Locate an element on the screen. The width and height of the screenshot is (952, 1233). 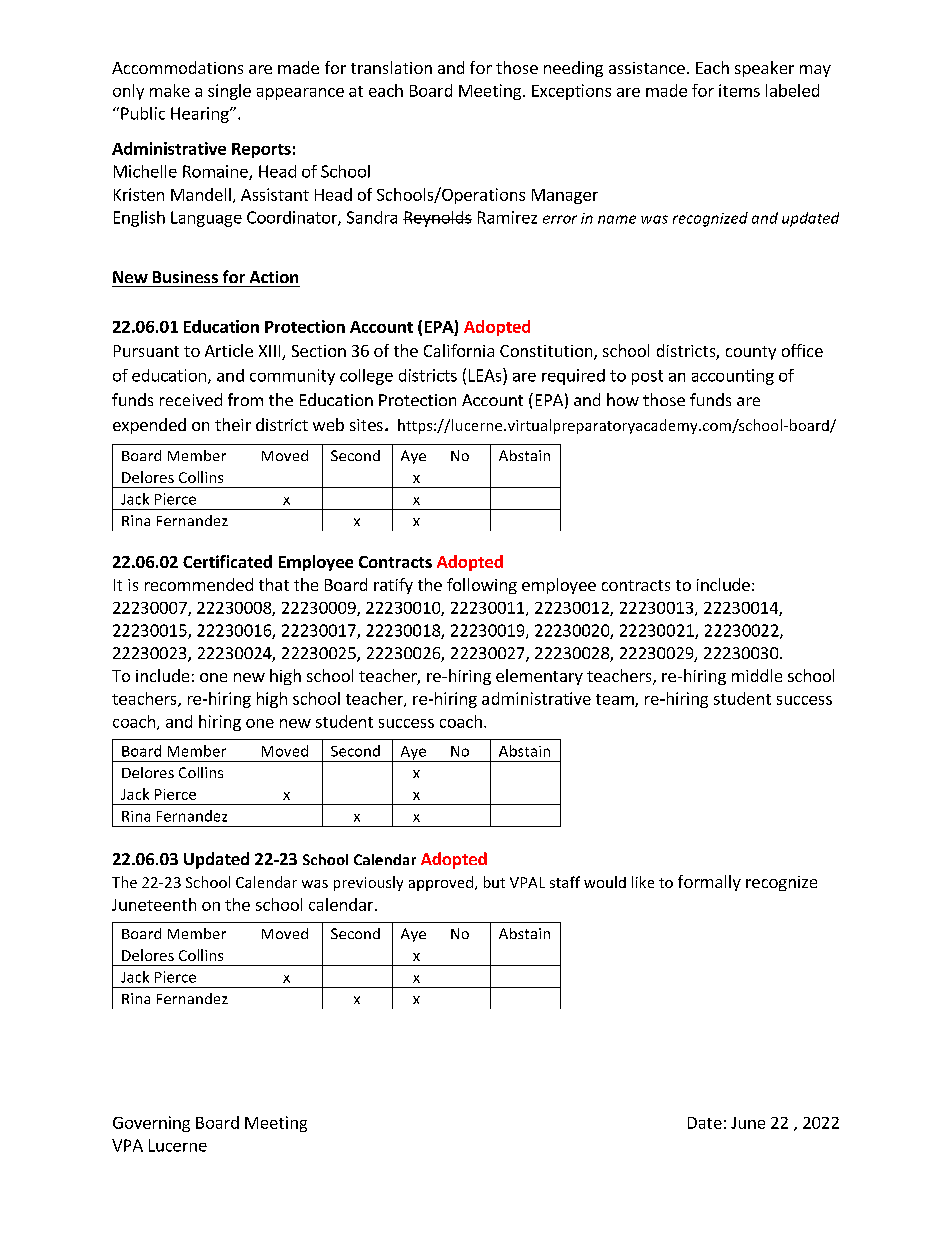
California is located at coordinates (459, 350).
